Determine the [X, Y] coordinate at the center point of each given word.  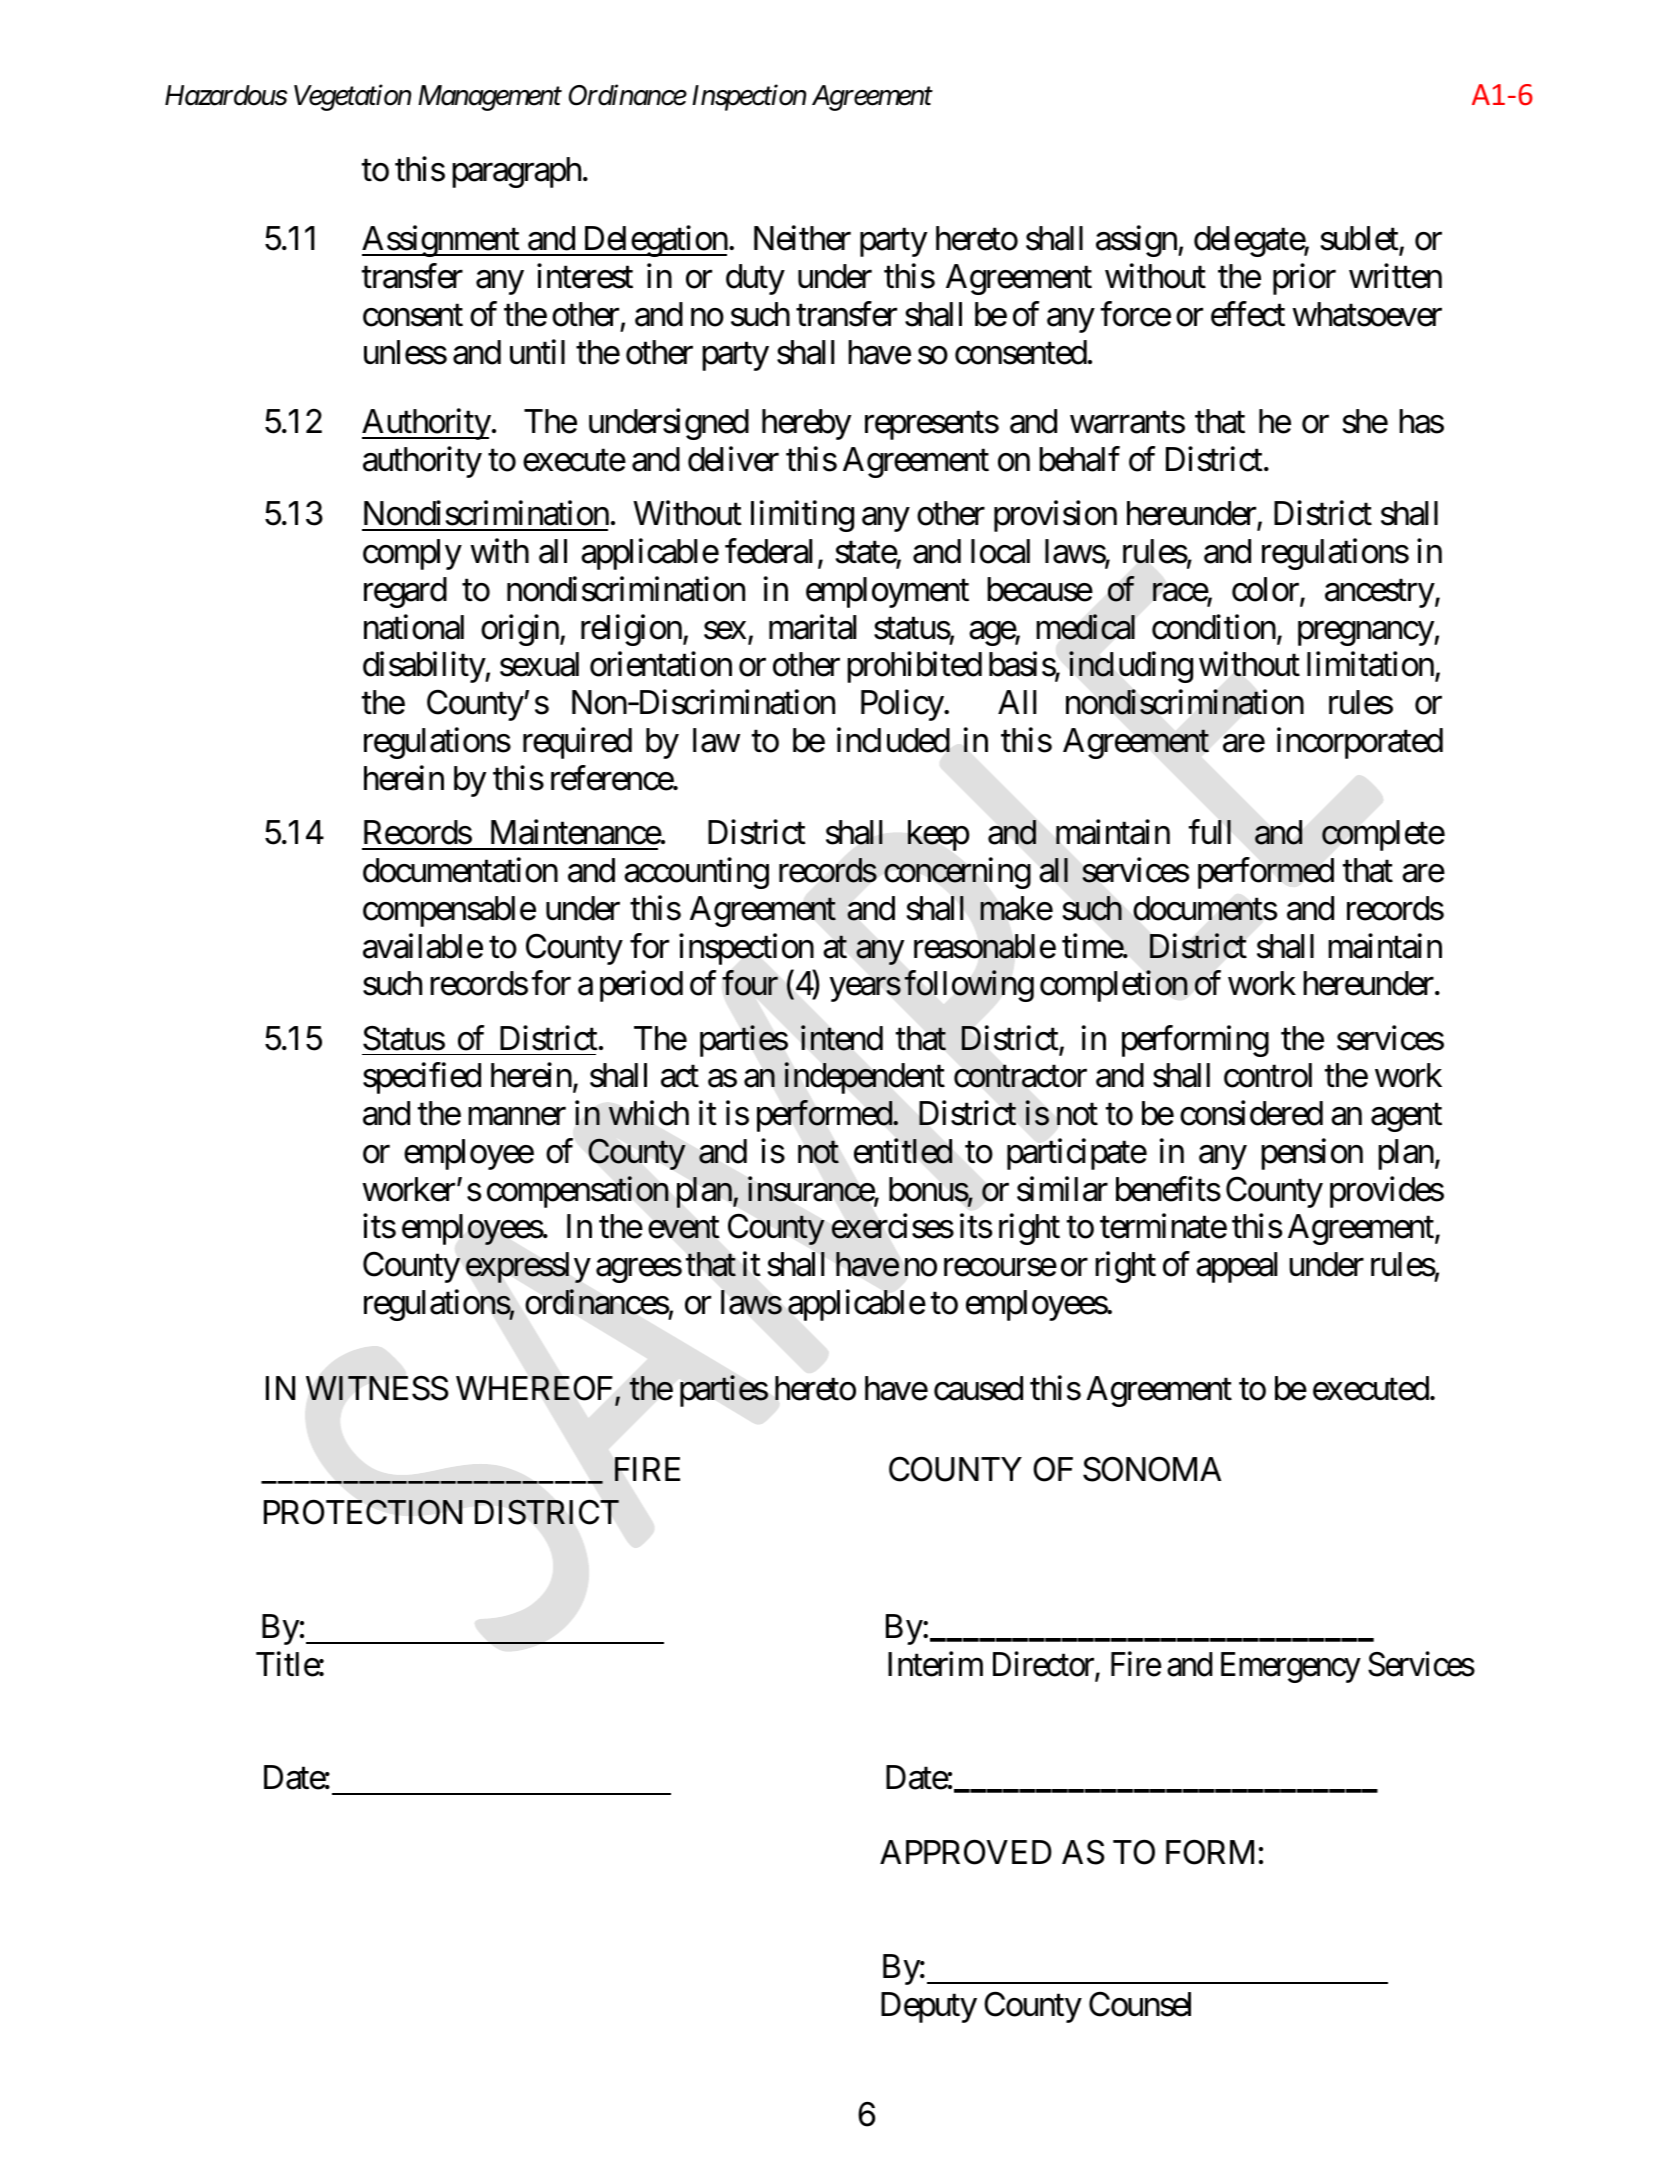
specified [422, 1078]
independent [864, 1078]
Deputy [929, 2007]
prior [1304, 279]
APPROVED [966, 1852]
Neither [802, 238]
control [1268, 1075]
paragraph [516, 172]
